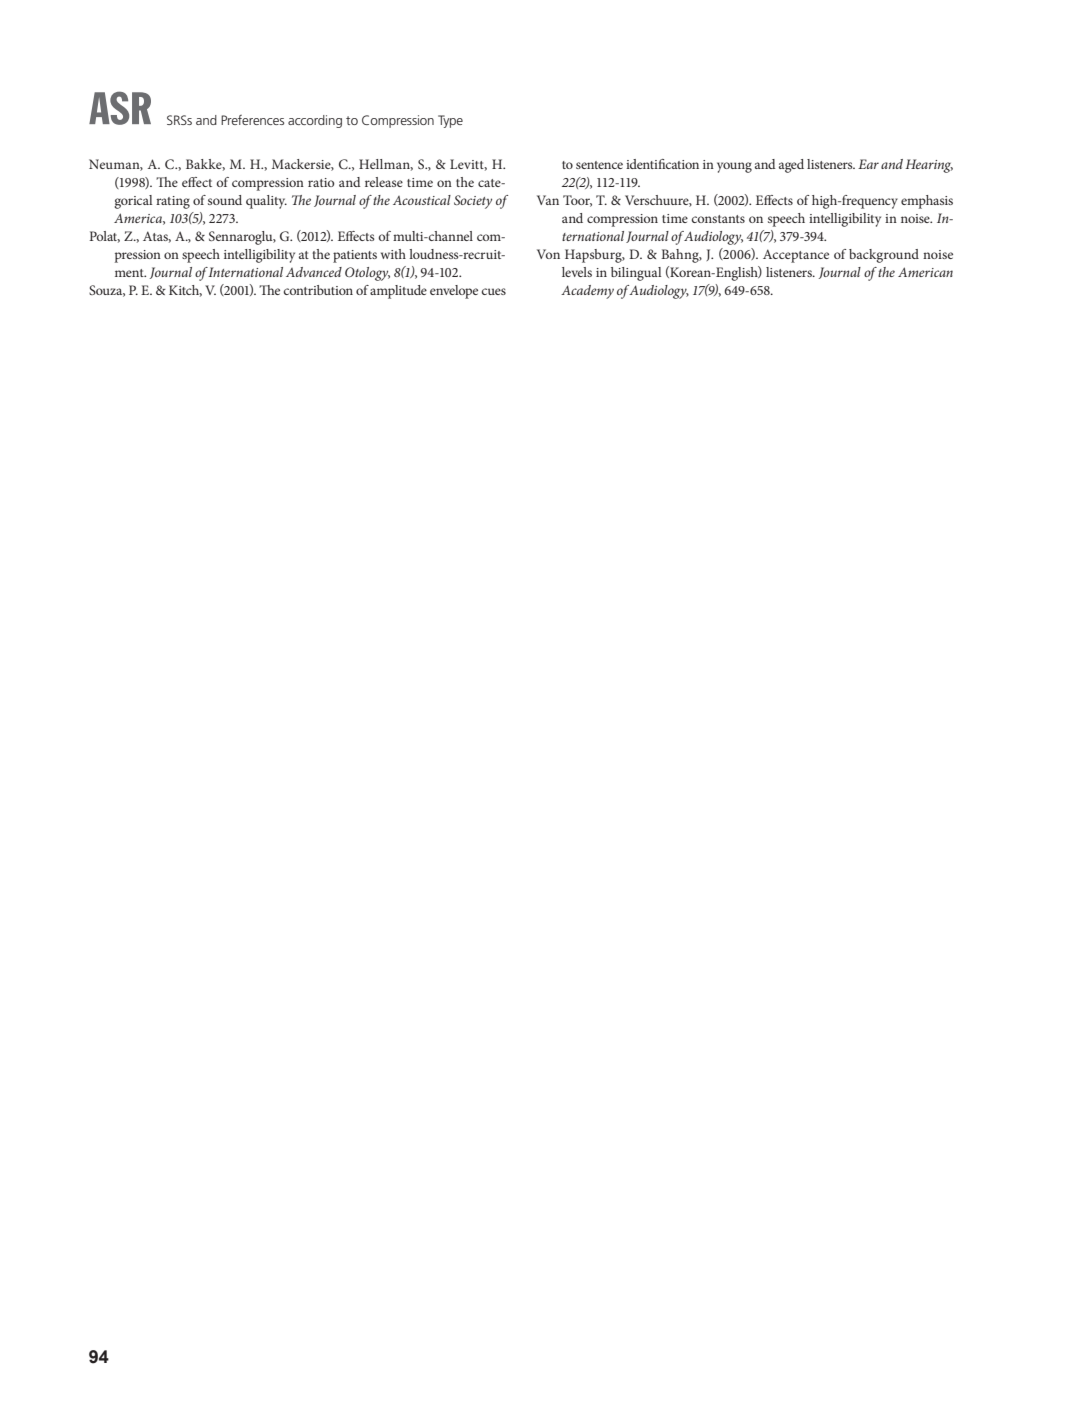 Image resolution: width=1068 pixels, height=1424 pixels. I want to click on sound, so click(225, 200).
